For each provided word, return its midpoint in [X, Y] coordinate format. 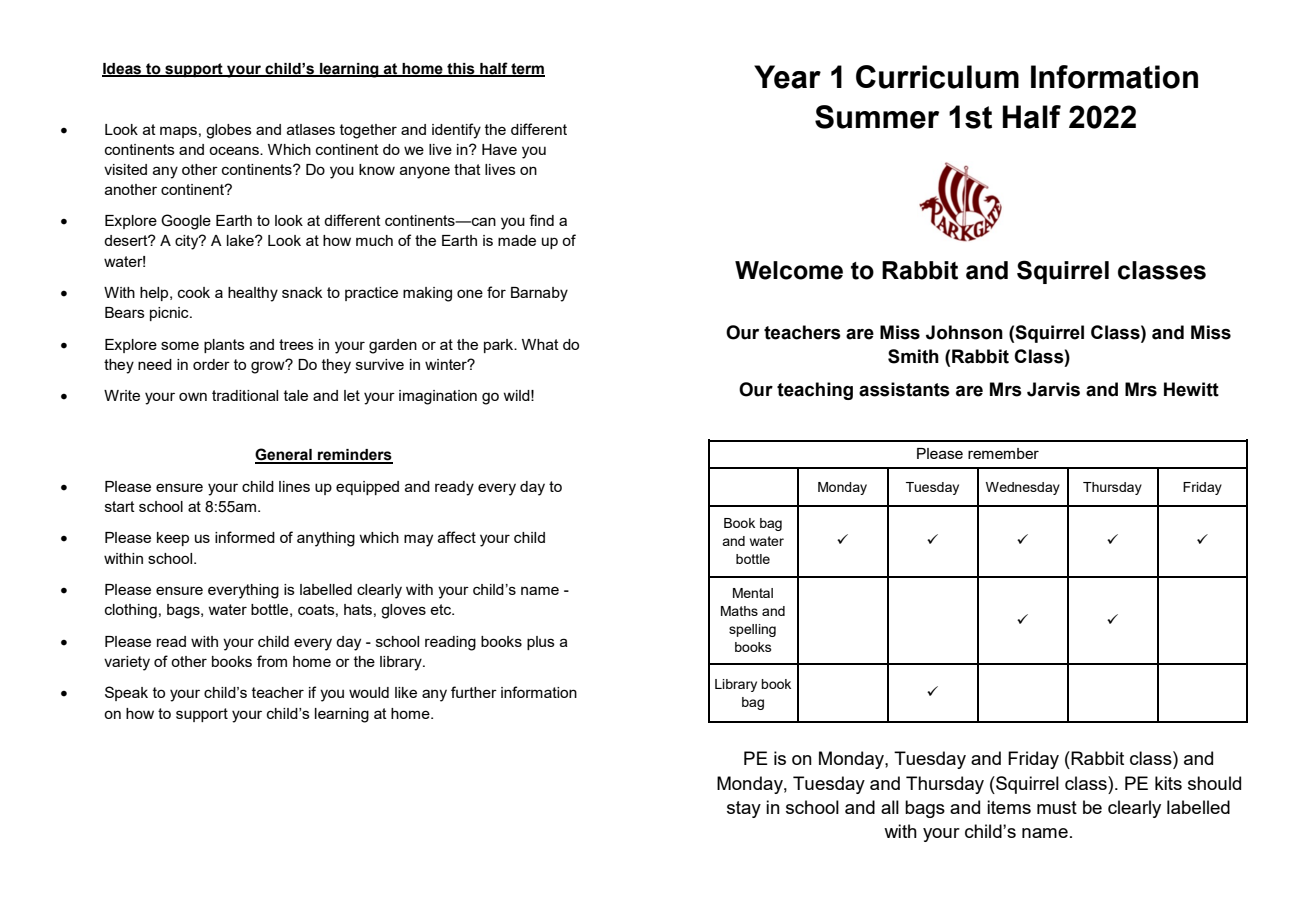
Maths [739, 611]
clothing [131, 611]
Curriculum [937, 77]
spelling [752, 630]
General [284, 455]
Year [787, 77]
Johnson [964, 332]
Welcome [789, 270]
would [369, 692]
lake [241, 240]
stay [744, 809]
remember [1003, 453]
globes [229, 131]
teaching [815, 391]
